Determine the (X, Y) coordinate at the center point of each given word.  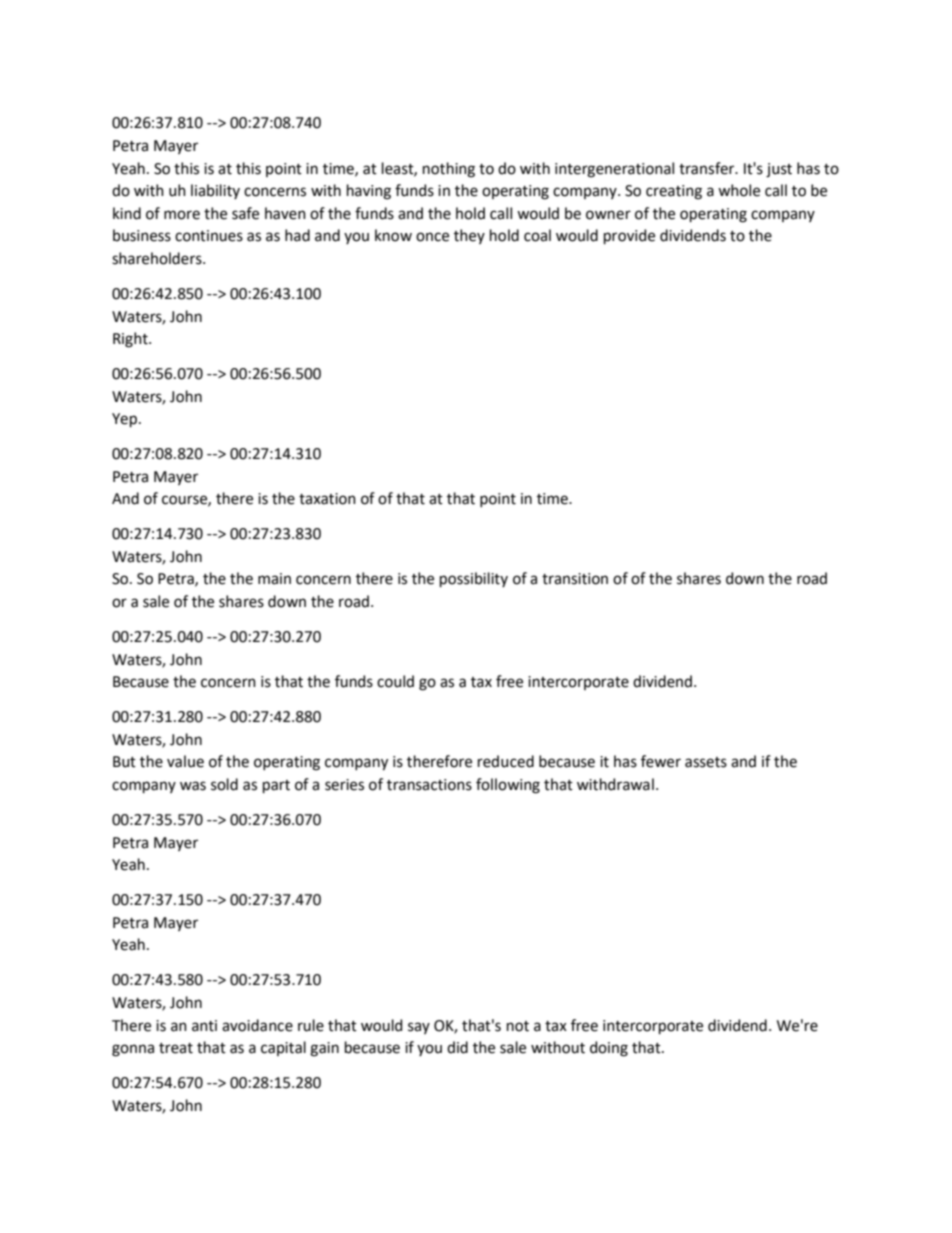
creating (674, 192)
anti (204, 1026)
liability (215, 191)
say (419, 1028)
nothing (449, 170)
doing (609, 1049)
